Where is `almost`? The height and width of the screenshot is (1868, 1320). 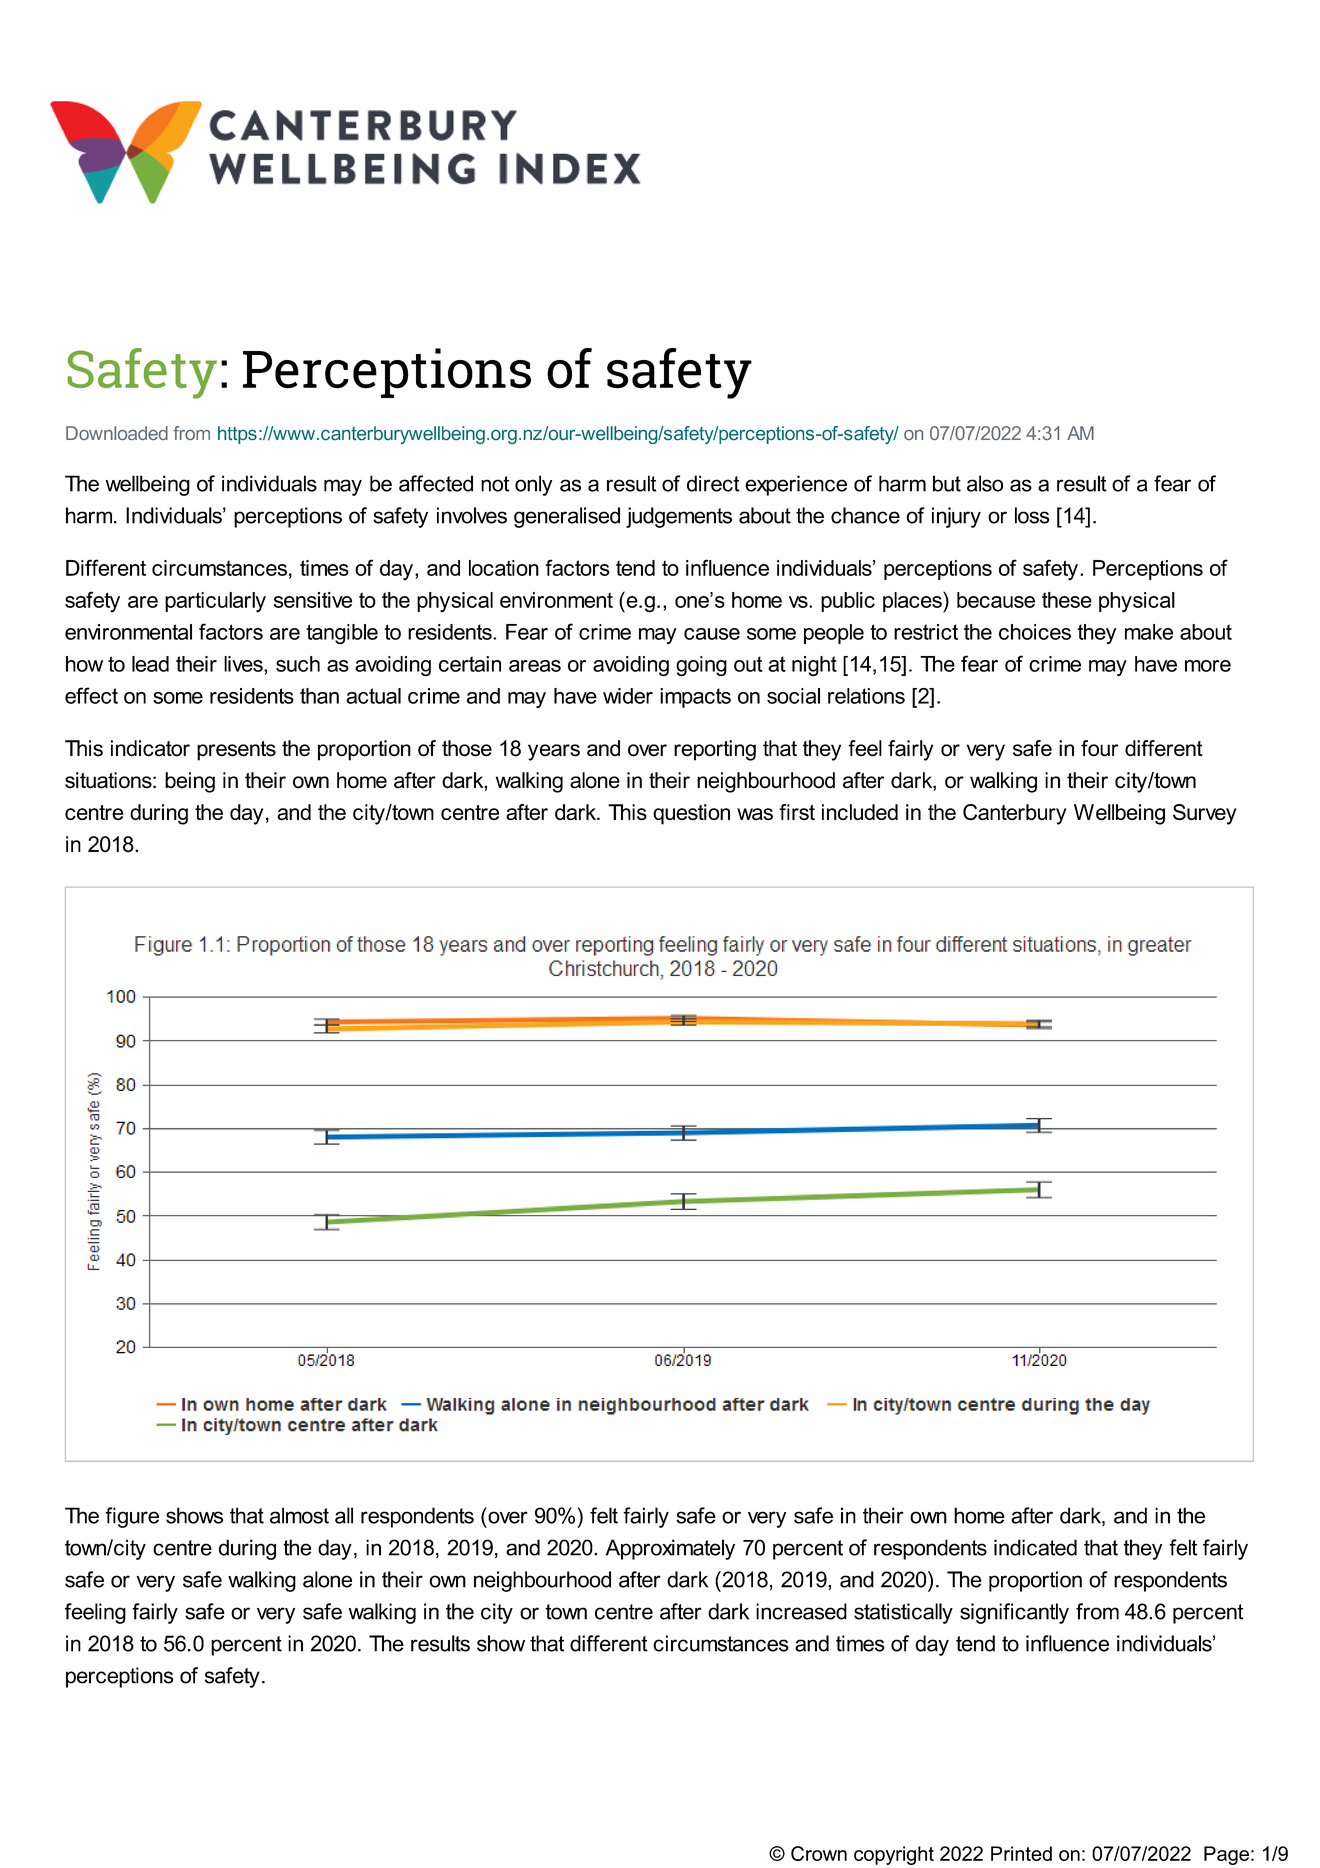 almost is located at coordinates (299, 1515).
